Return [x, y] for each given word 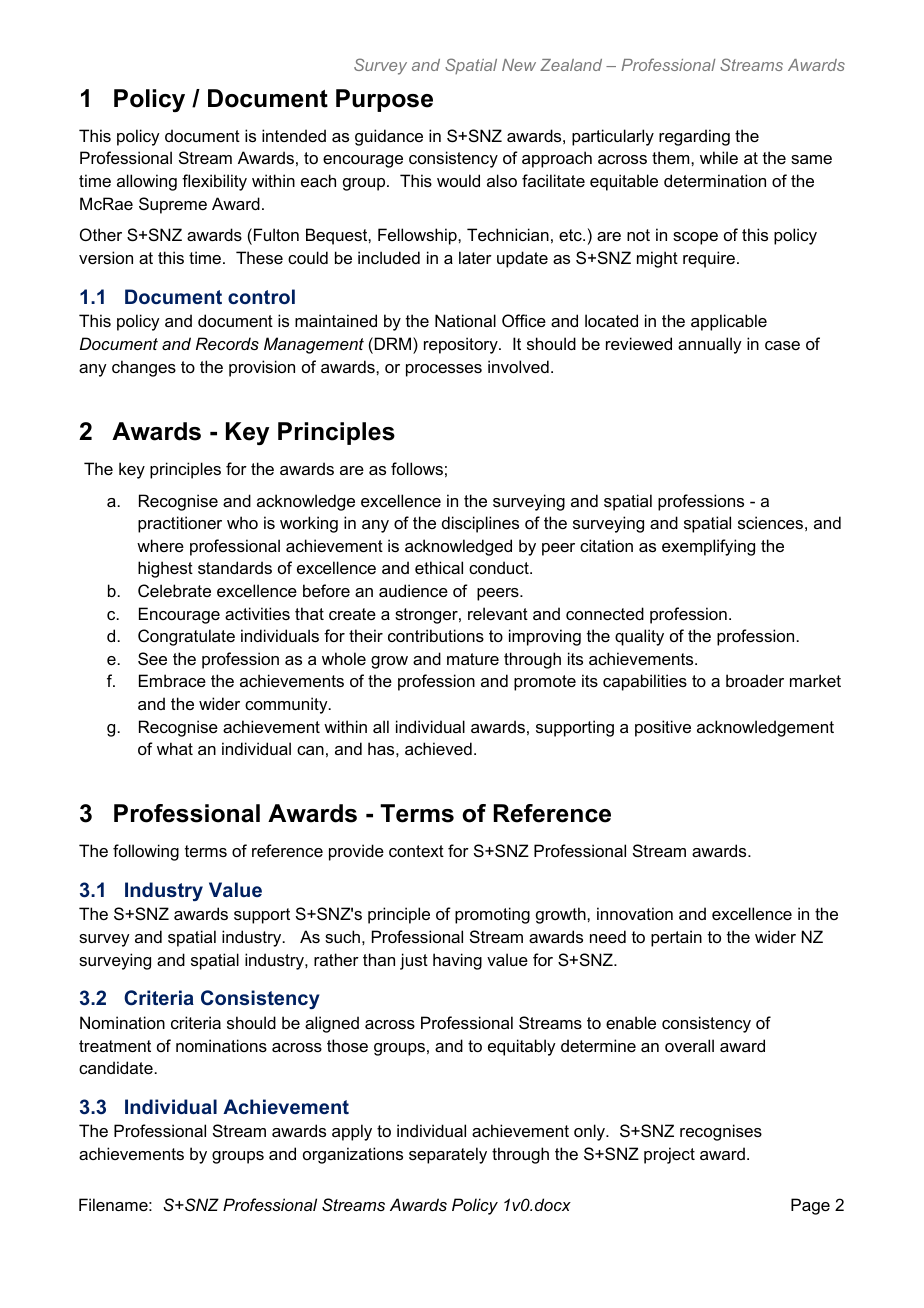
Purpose [384, 100]
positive [663, 728]
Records [227, 343]
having [457, 961]
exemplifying [708, 547]
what [175, 748]
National [465, 320]
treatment [115, 1046]
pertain [676, 938]
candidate [116, 1067]
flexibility [214, 182]
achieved [438, 748]
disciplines [480, 524]
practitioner [180, 524]
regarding [694, 137]
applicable [729, 322]
